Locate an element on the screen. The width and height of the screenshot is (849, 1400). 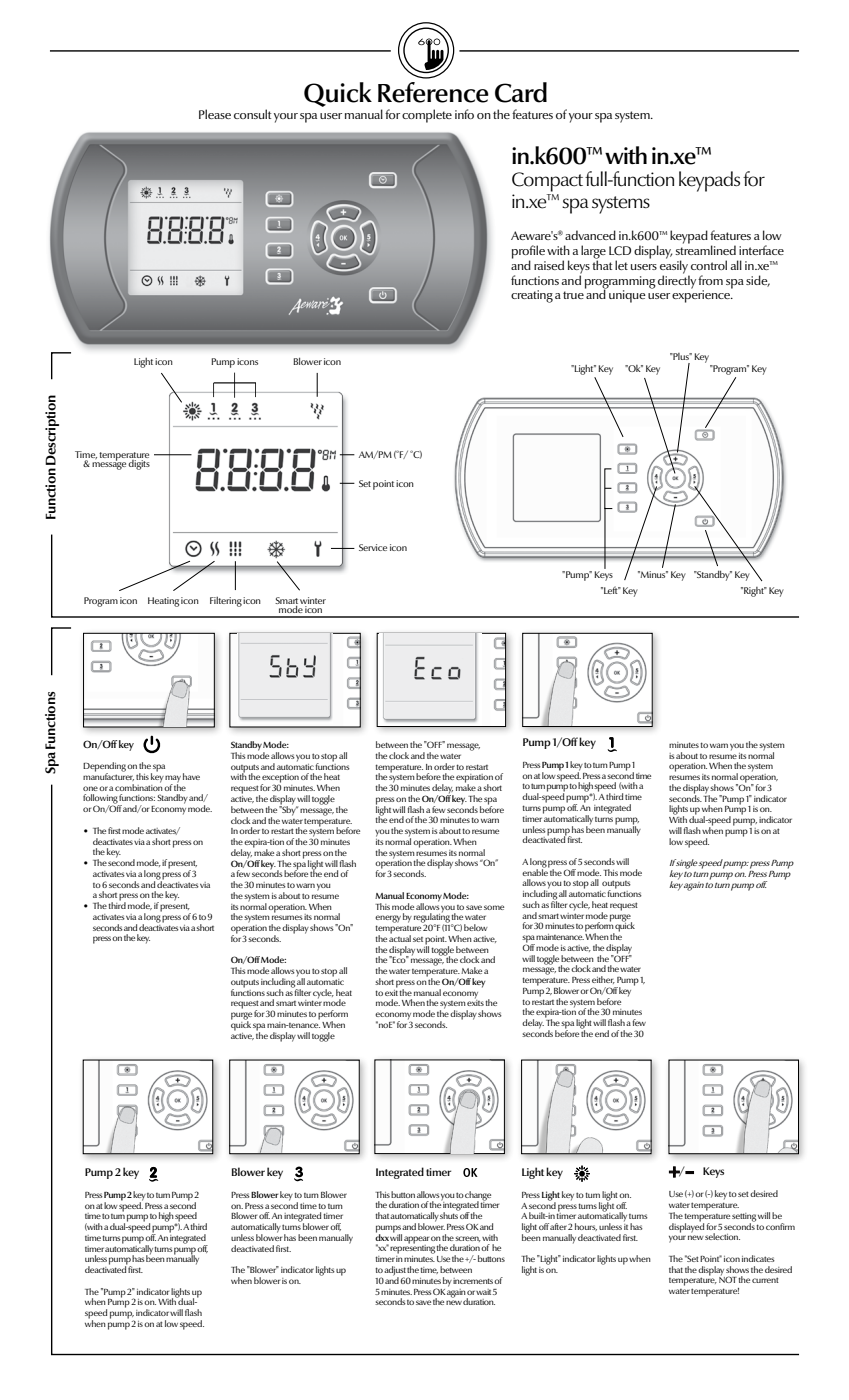
Right is located at coordinates (754, 592).
